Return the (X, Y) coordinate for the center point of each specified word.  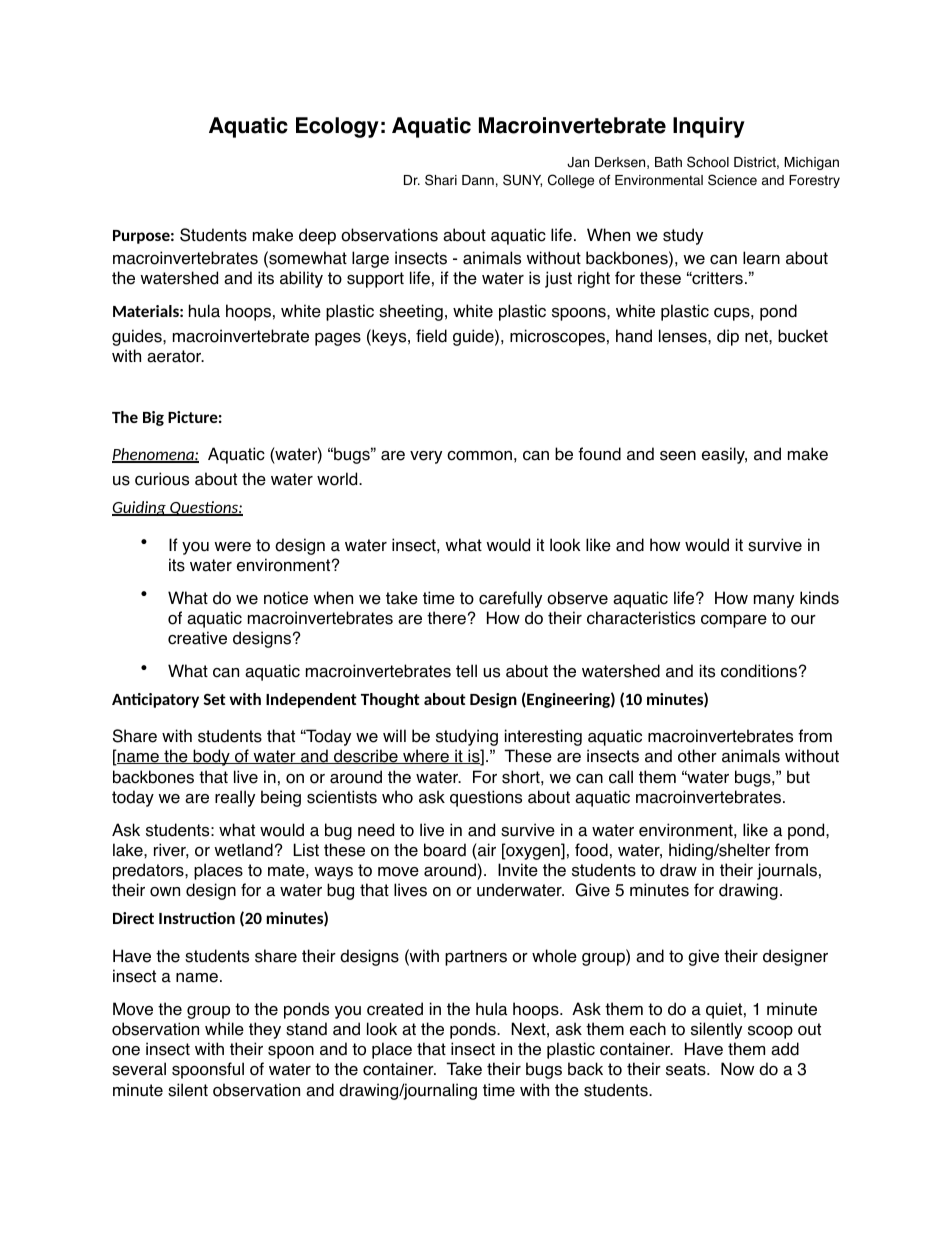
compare (734, 621)
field (431, 336)
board (445, 850)
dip (728, 337)
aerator (175, 356)
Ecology (337, 127)
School (708, 162)
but (798, 777)
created (395, 1009)
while (224, 1029)
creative (197, 638)
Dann (478, 180)
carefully (510, 599)
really (235, 798)
